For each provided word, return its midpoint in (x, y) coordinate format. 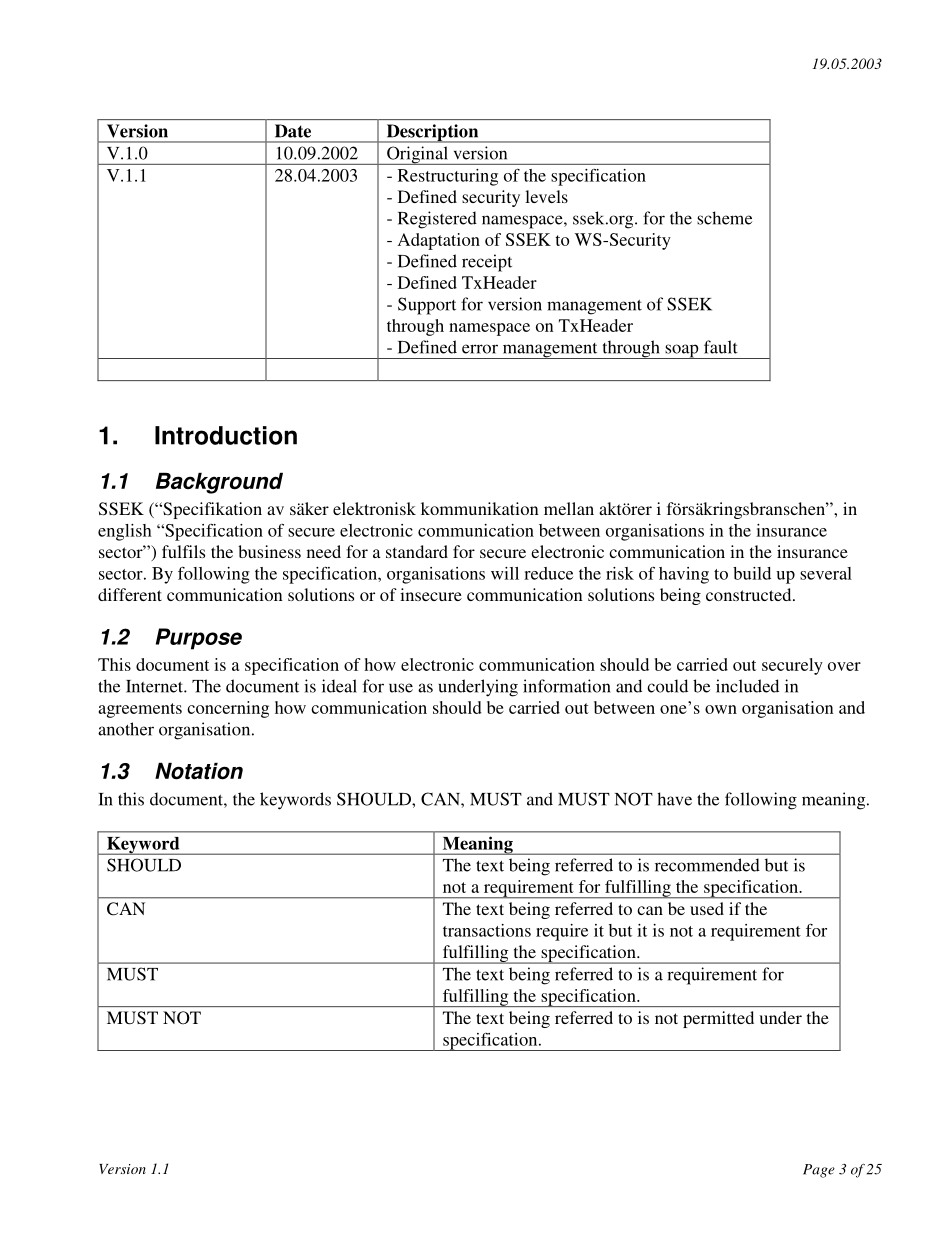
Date (293, 131)
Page (819, 1171)
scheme (724, 218)
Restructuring (448, 177)
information (567, 686)
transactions (487, 930)
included (747, 686)
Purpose (199, 639)
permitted (718, 1019)
